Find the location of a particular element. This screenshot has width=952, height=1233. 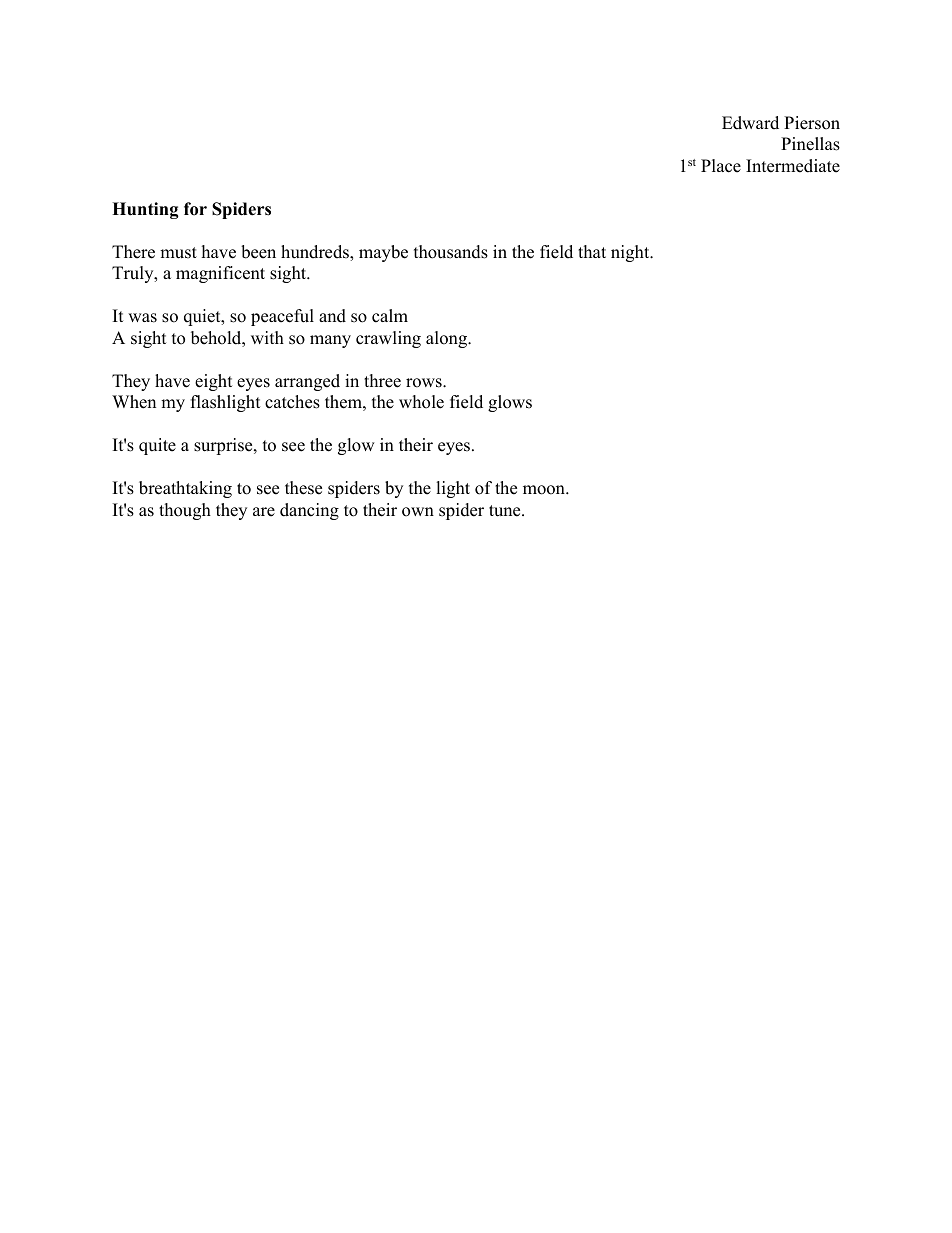

Place is located at coordinates (721, 166).
